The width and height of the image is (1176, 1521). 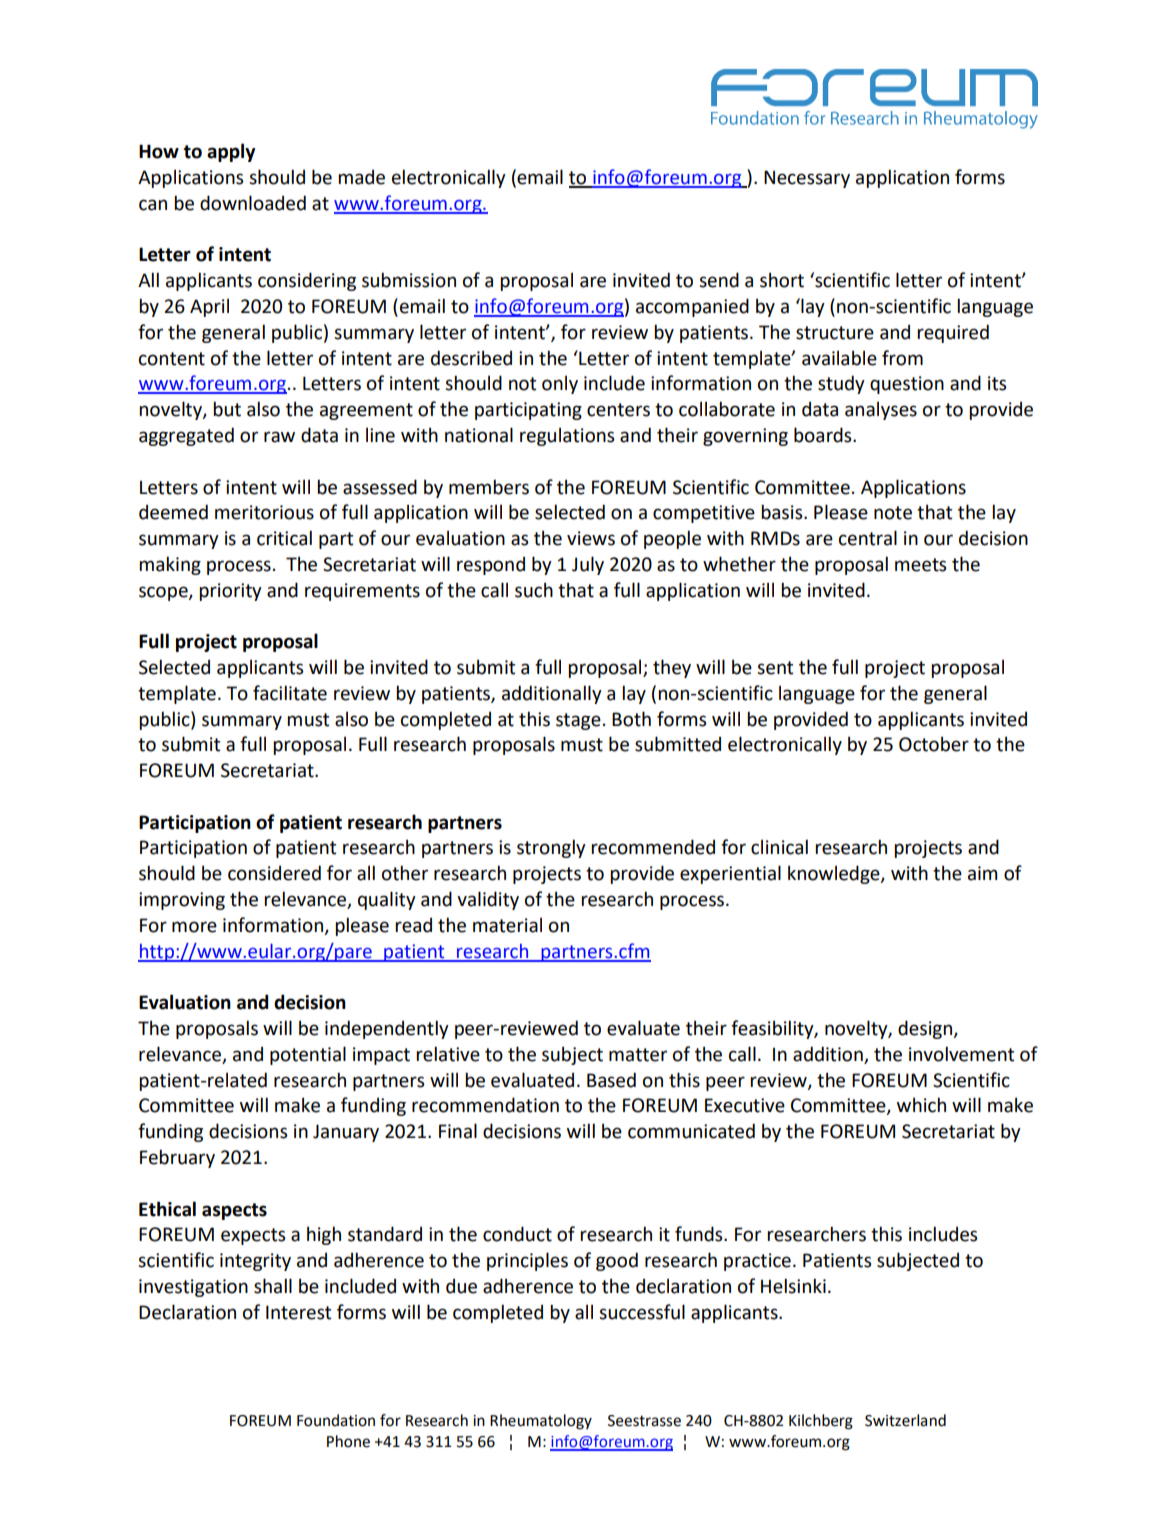 I want to click on Rheumatology, so click(x=541, y=1422).
